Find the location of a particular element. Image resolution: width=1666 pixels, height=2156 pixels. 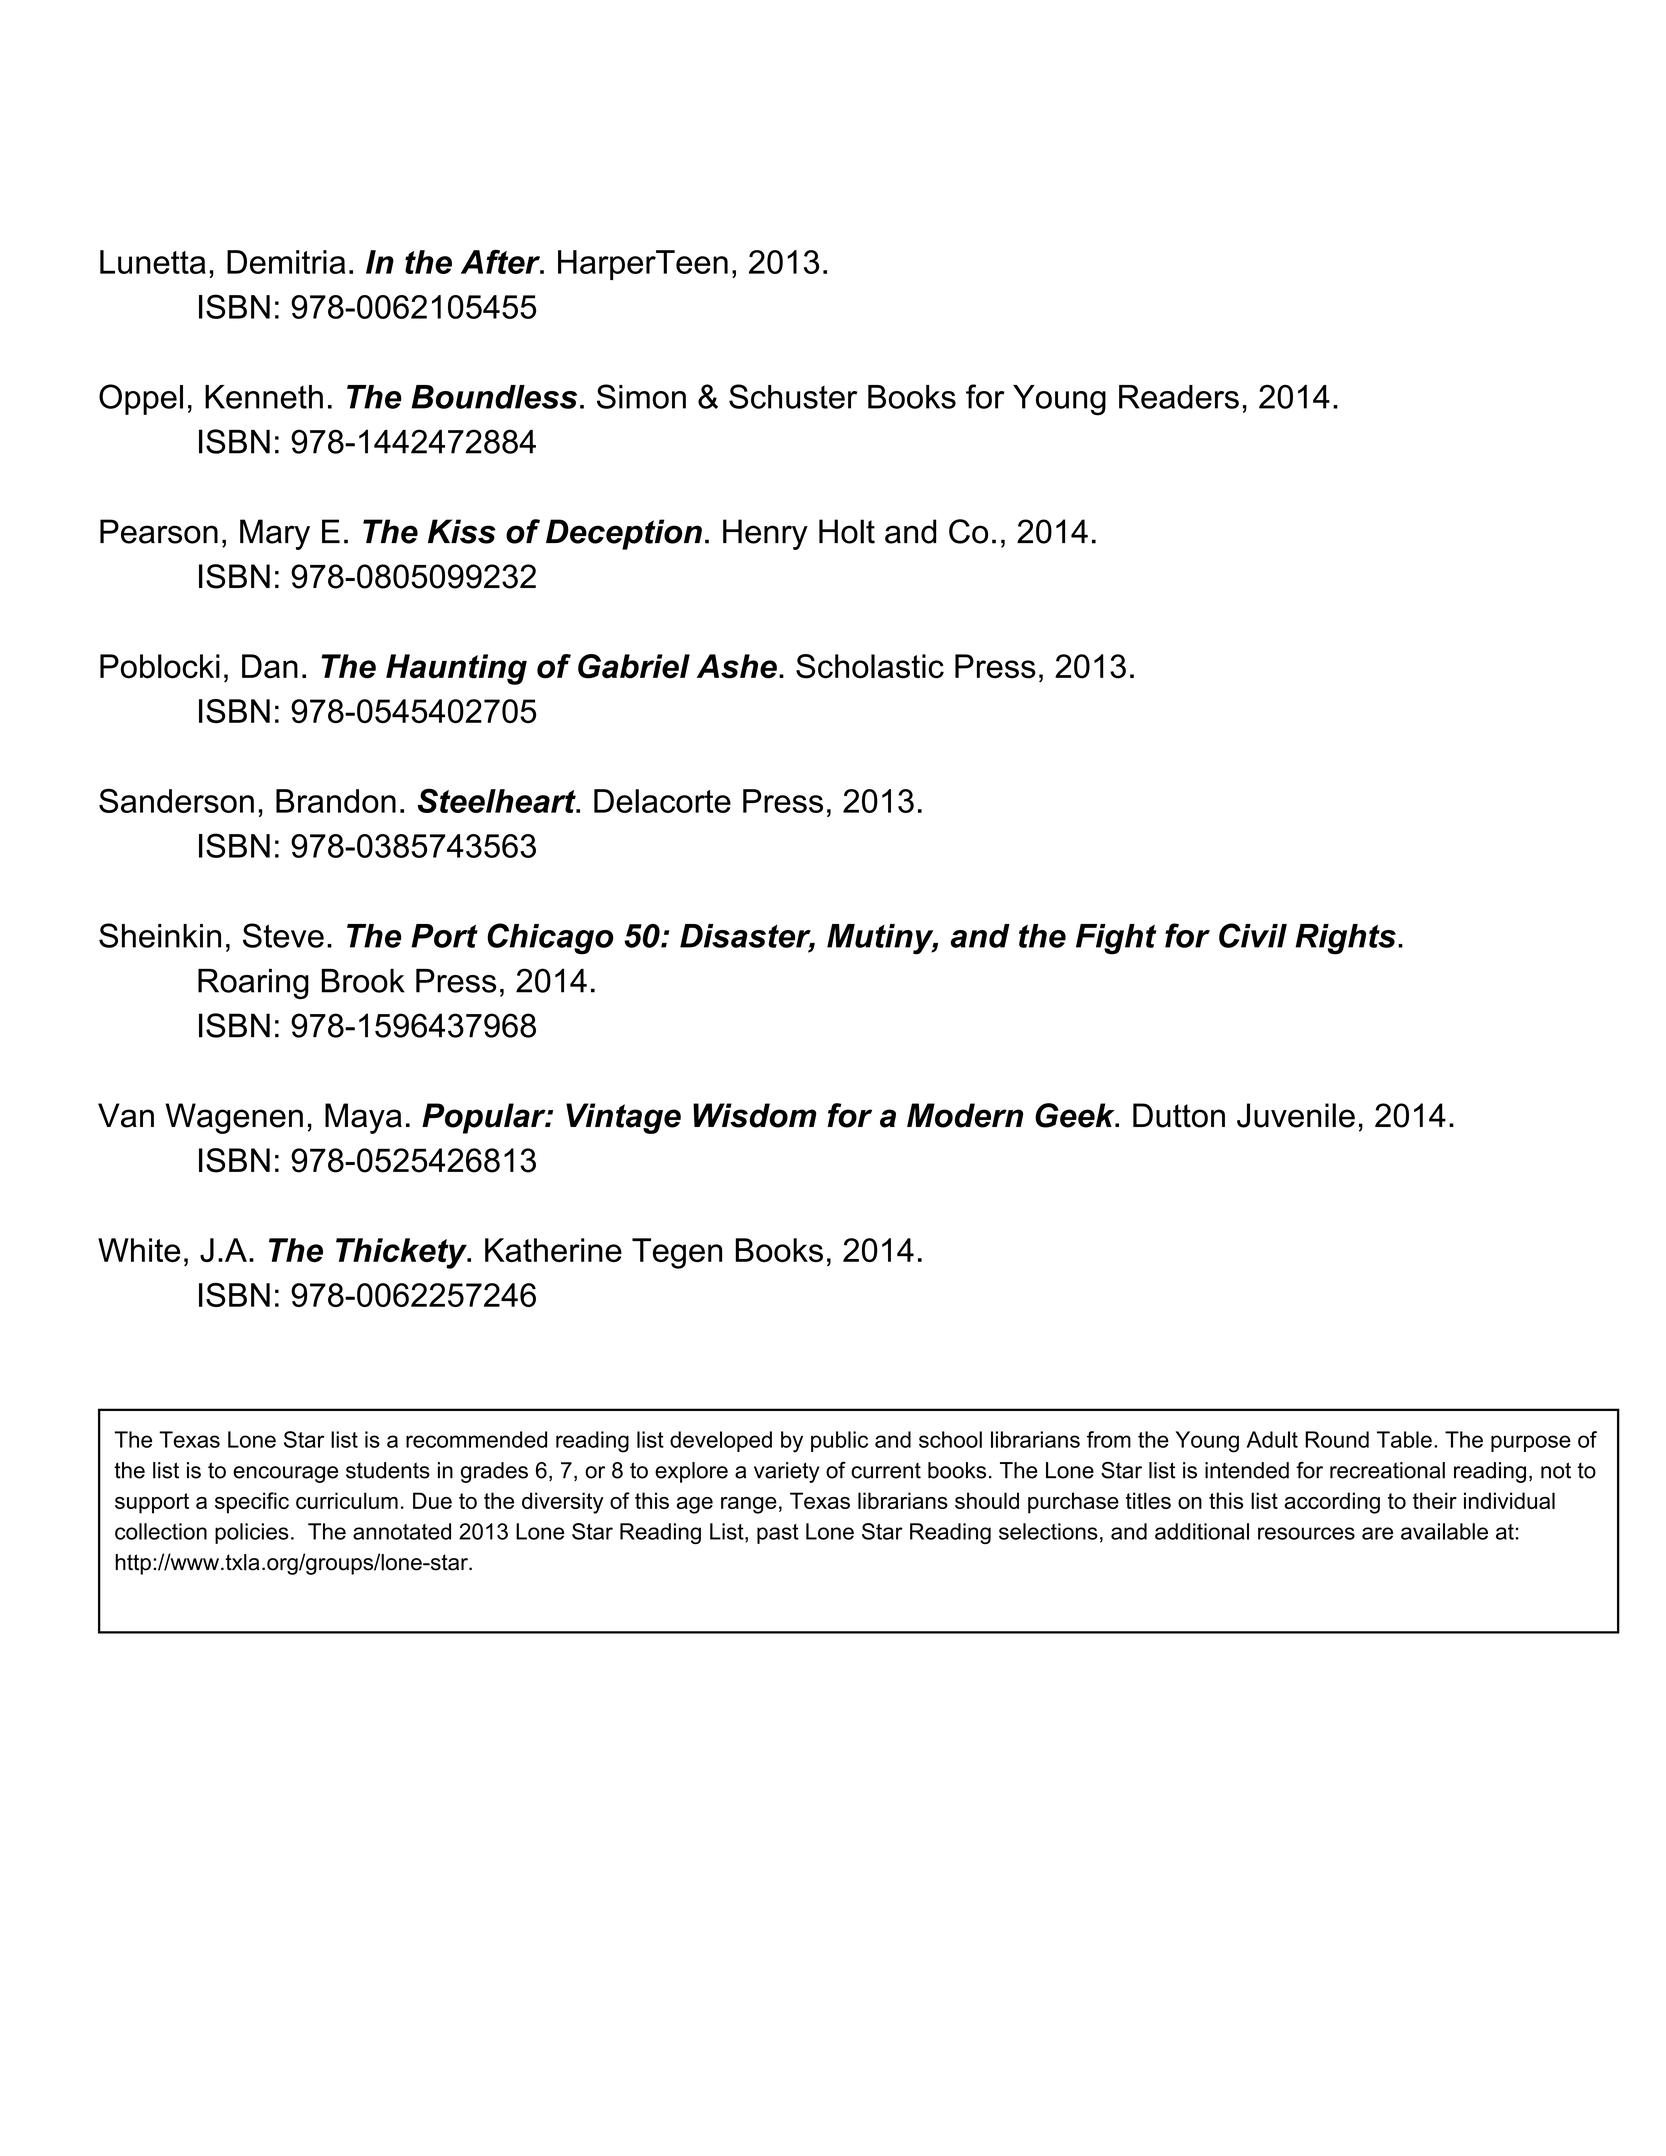

Scholastic is located at coordinates (870, 666).
